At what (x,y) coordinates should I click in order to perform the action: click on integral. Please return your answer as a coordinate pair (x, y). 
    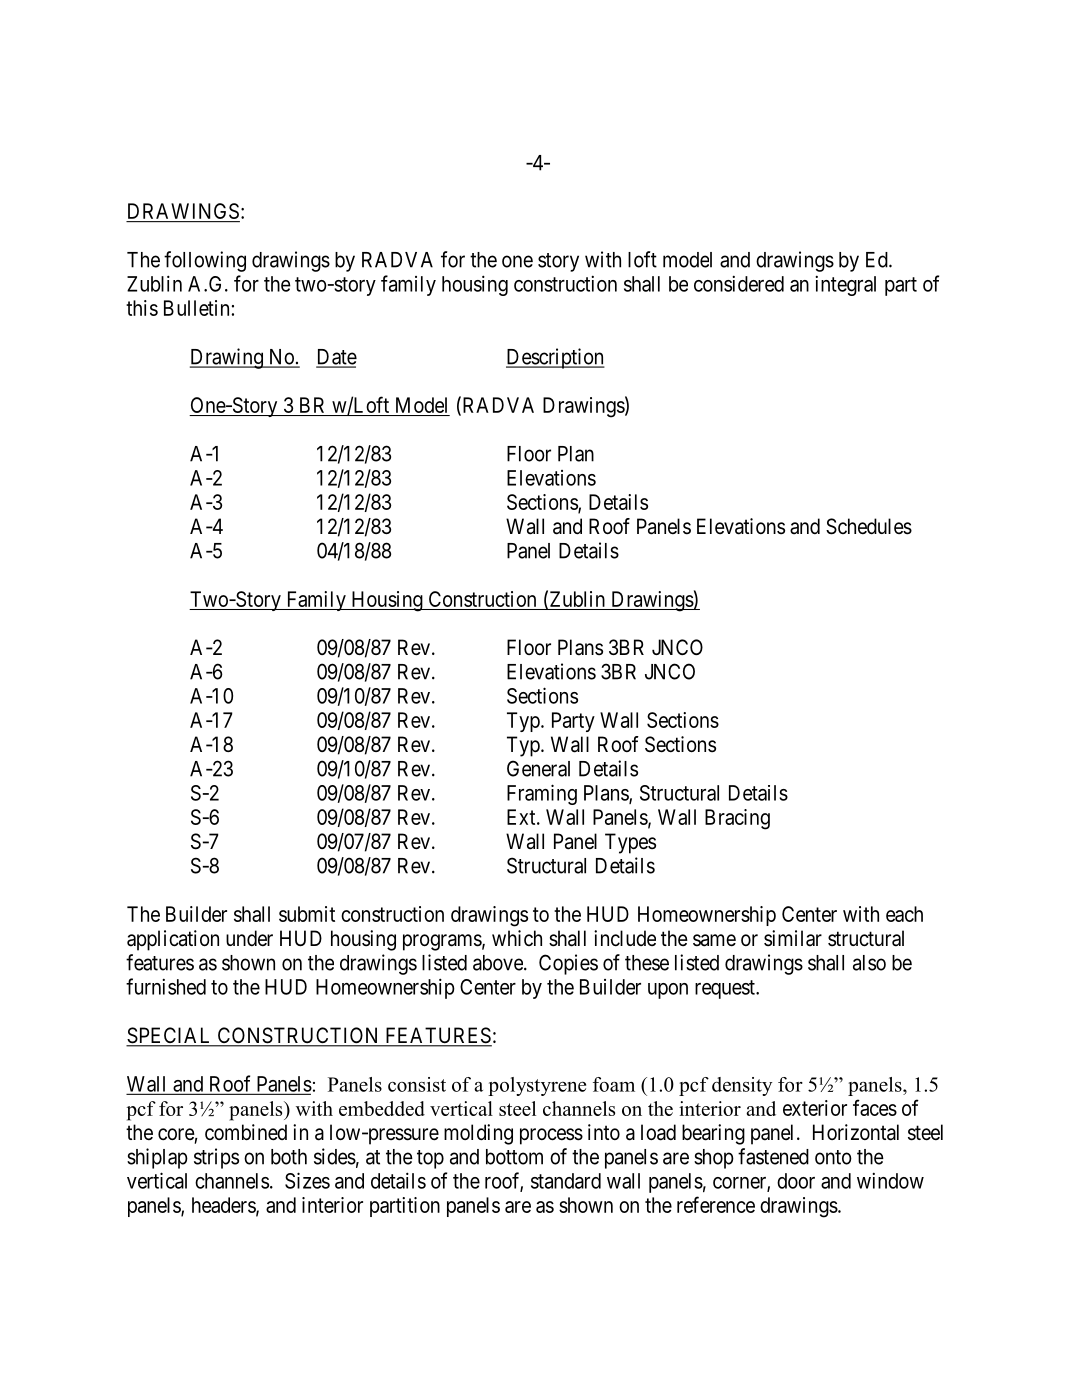
    Looking at the image, I should click on (845, 285).
